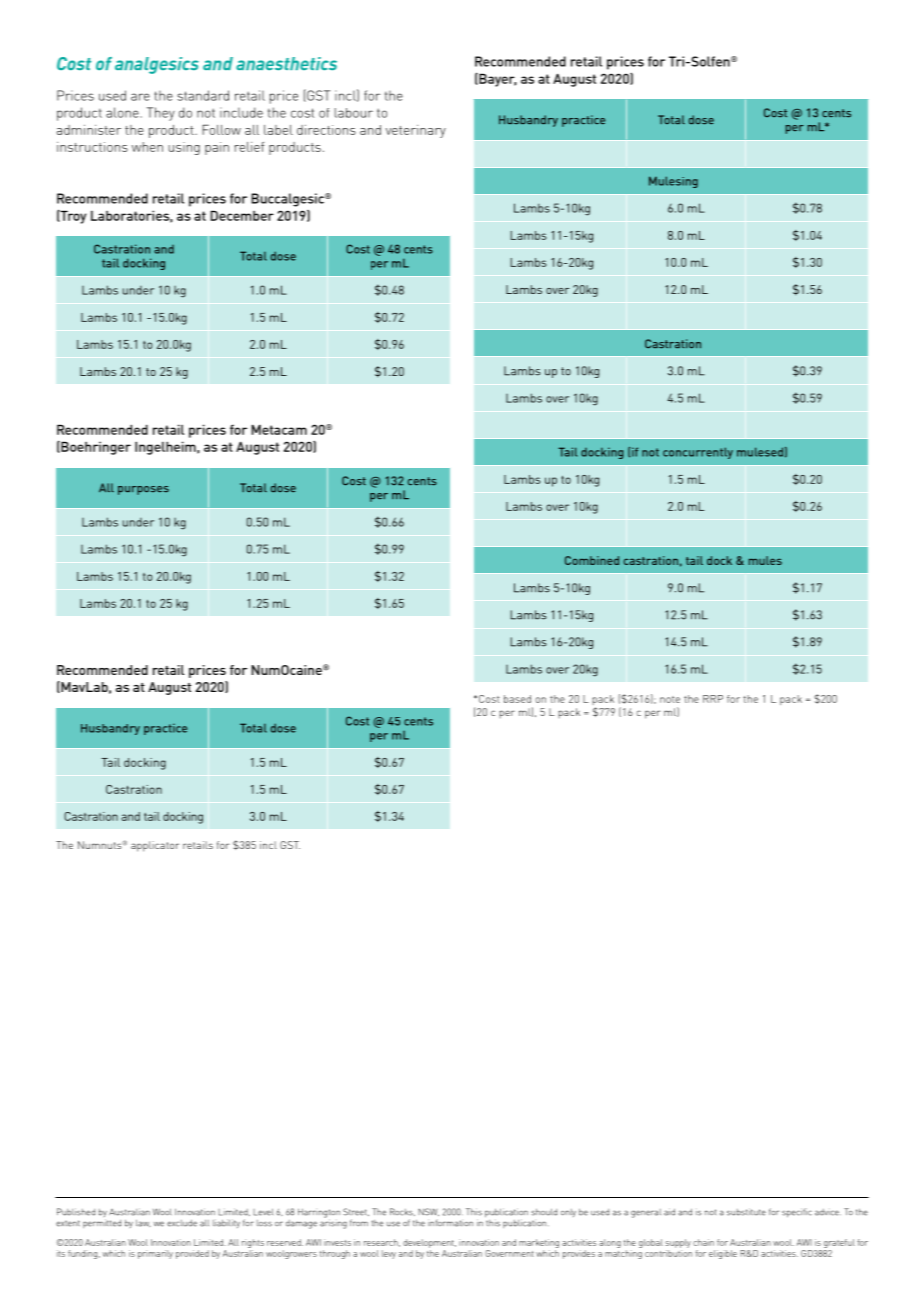 This page has height=1308, width=924. What do you see at coordinates (450, 1223) in the page?
I see `information` at bounding box center [450, 1223].
